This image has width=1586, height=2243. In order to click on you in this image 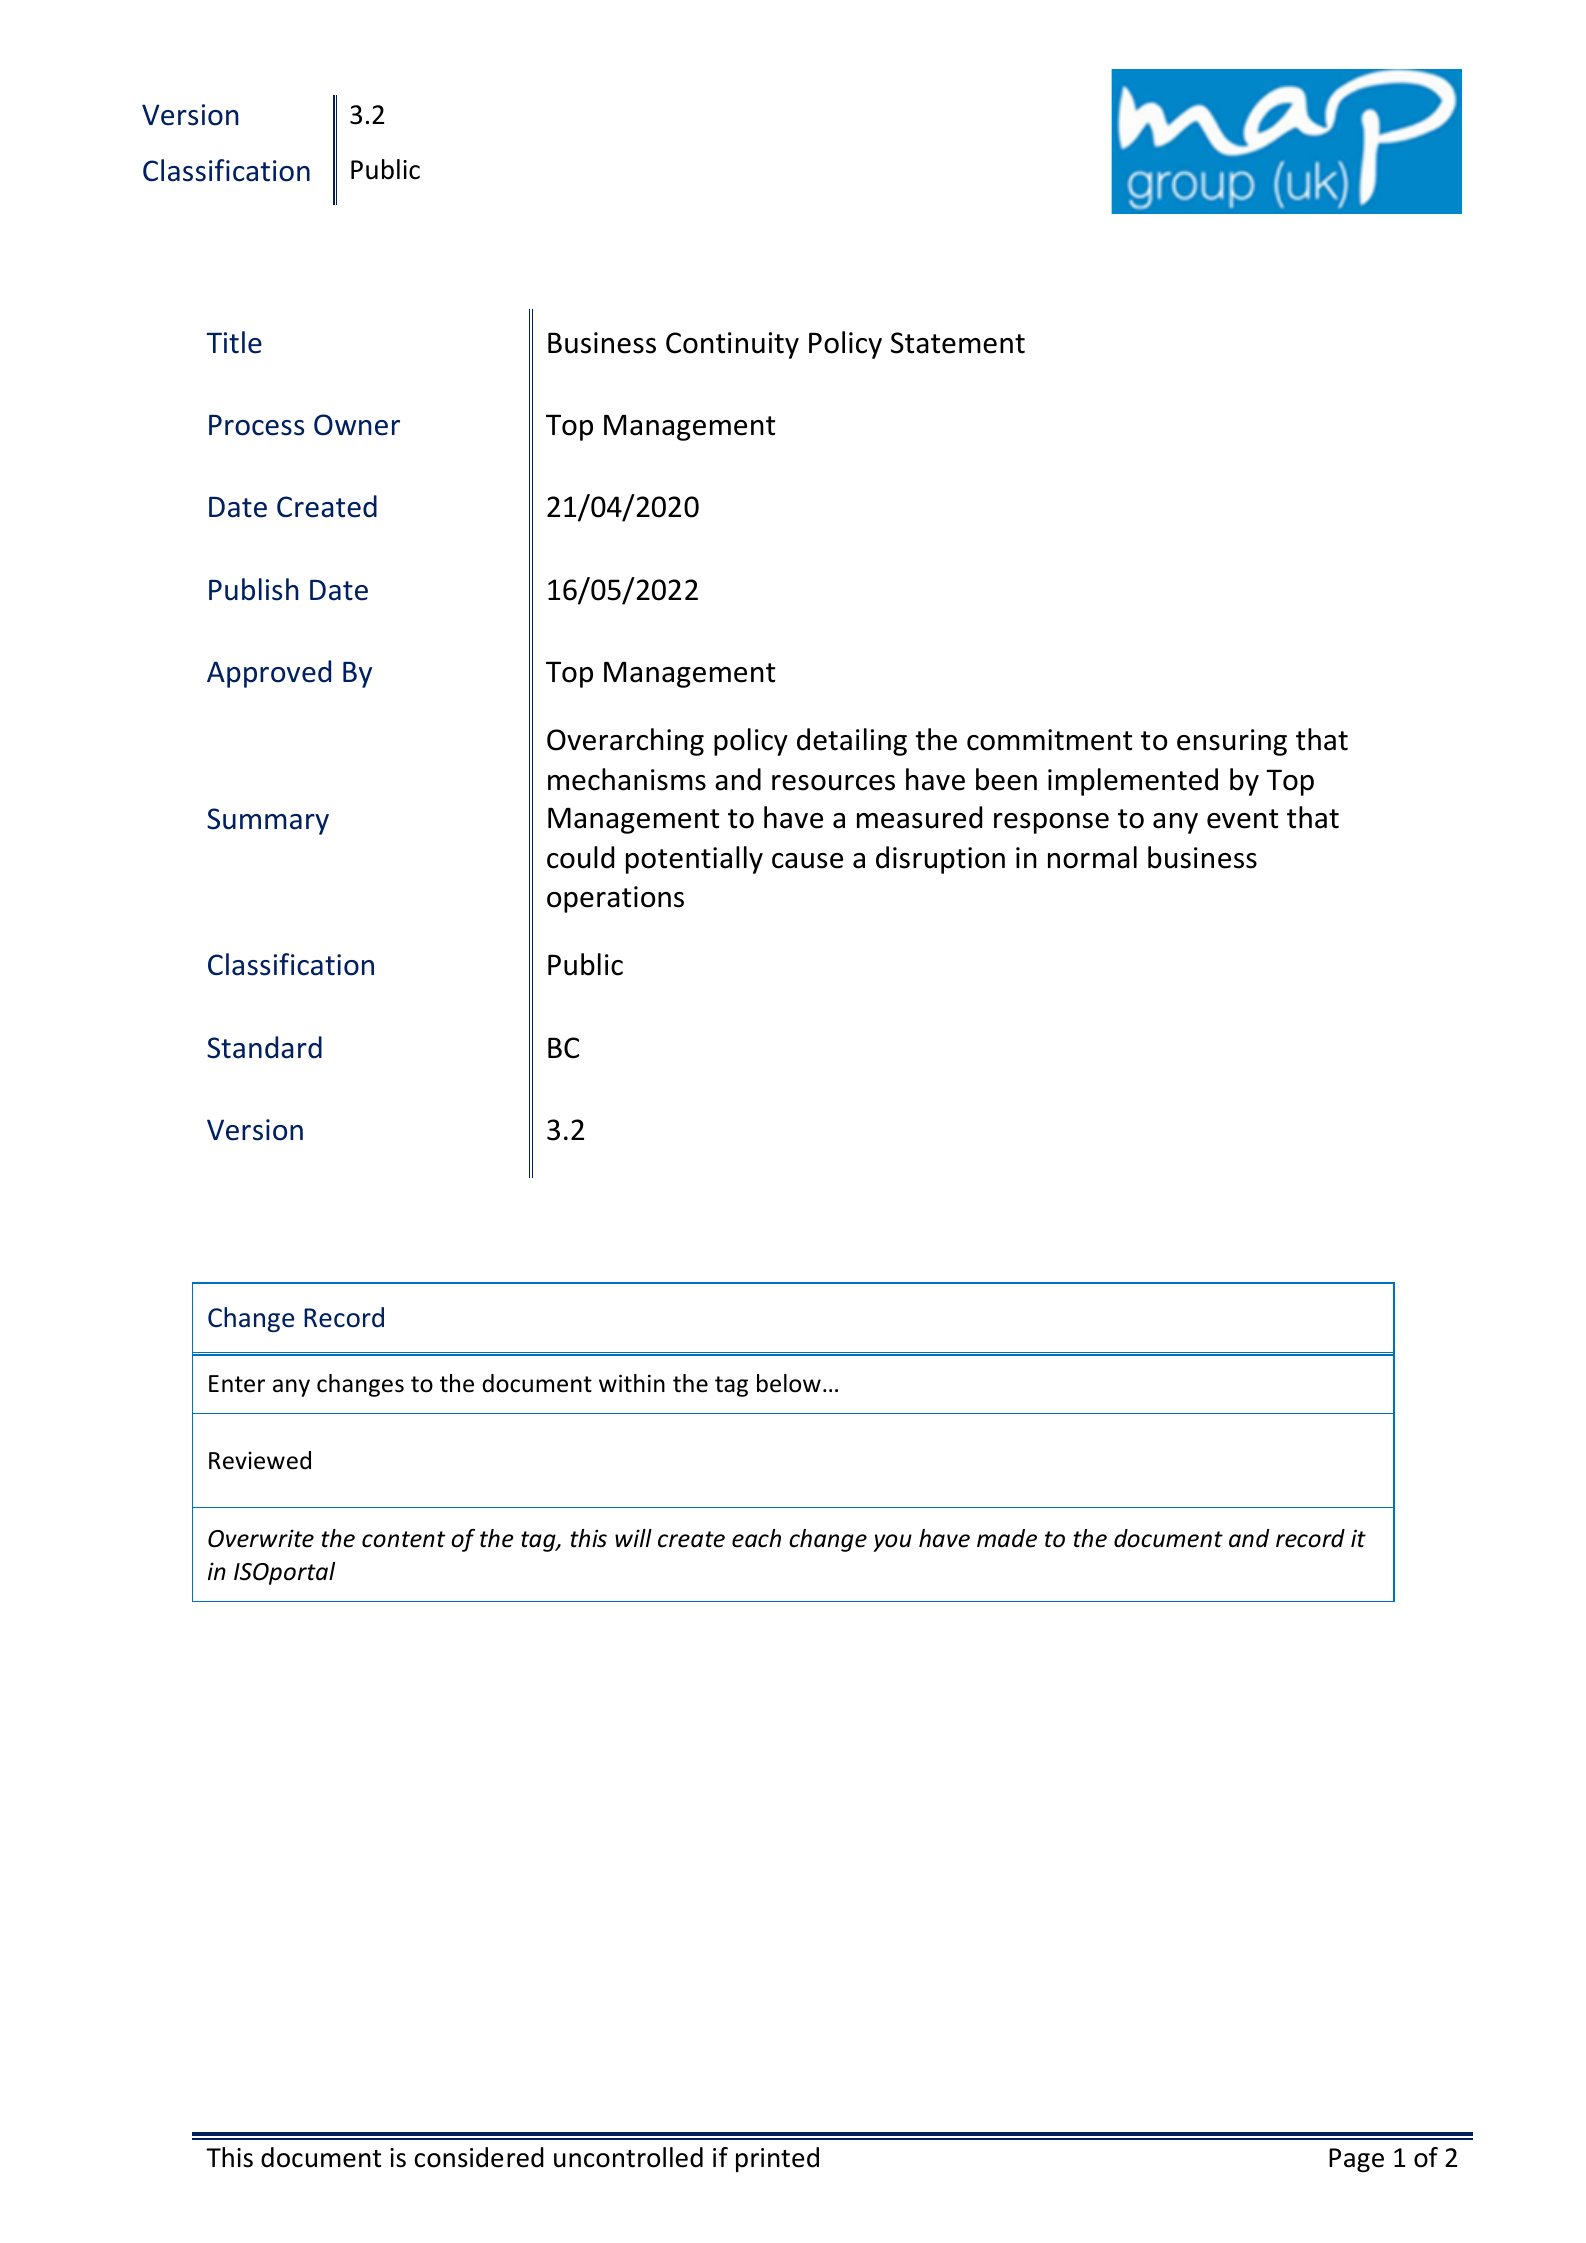, I will do `click(892, 1543)`.
